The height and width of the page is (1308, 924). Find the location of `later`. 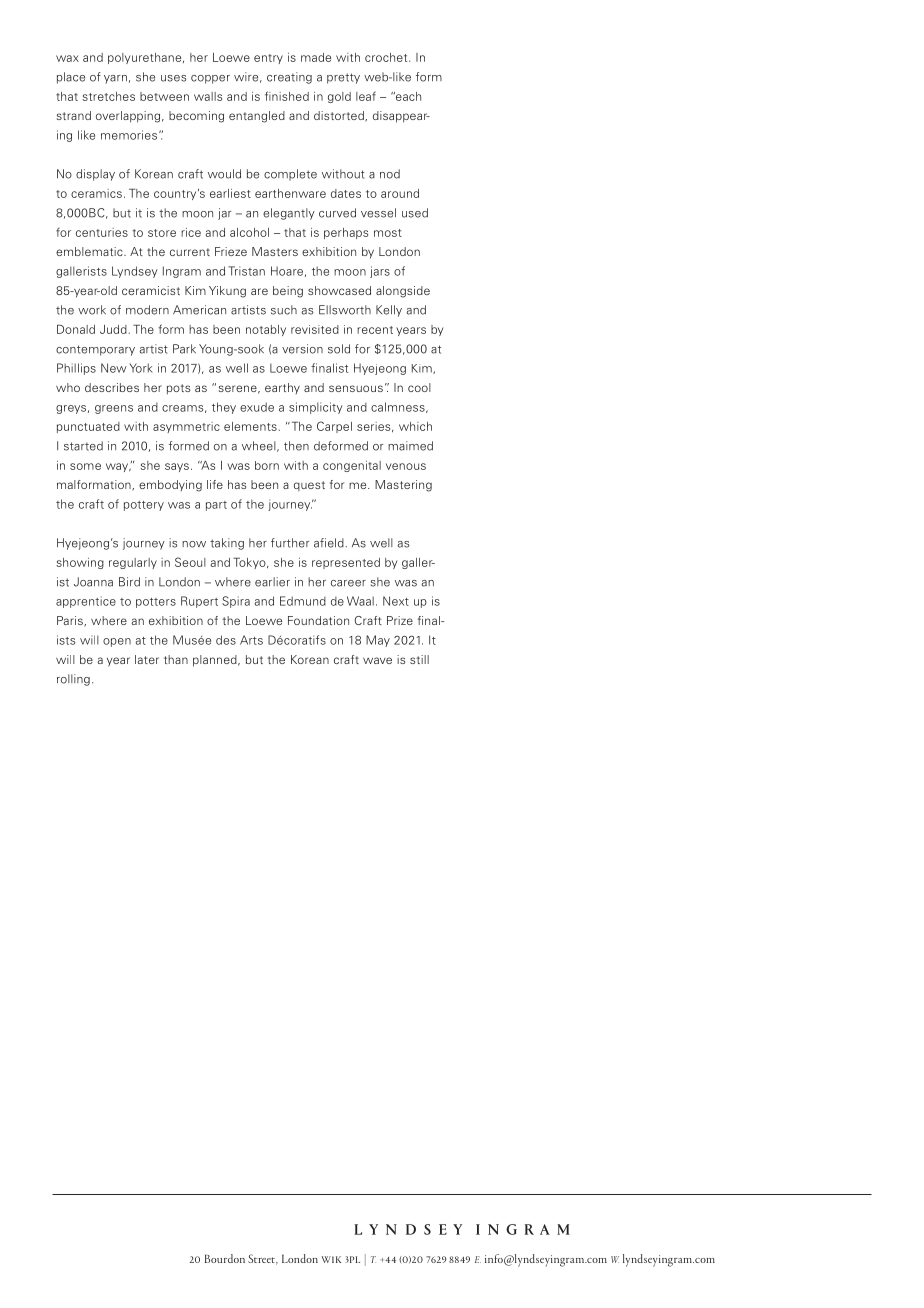

later is located at coordinates (147, 659).
